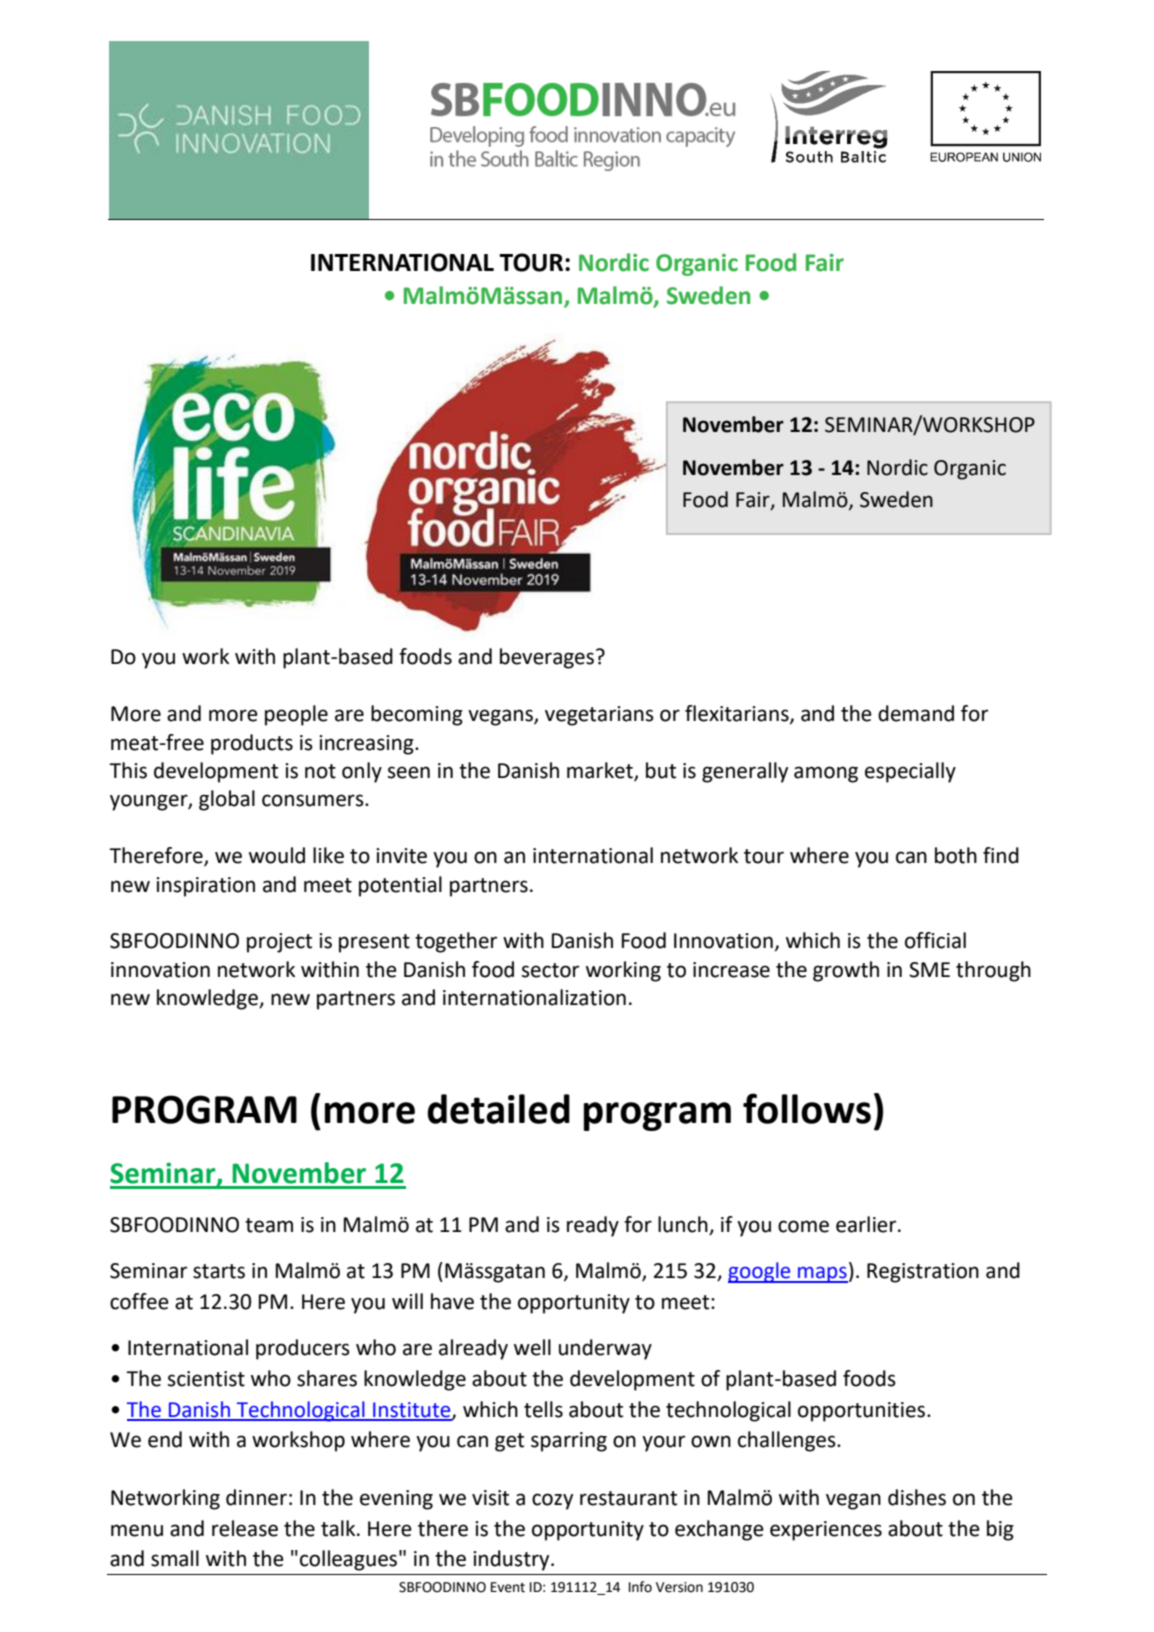 The height and width of the screenshot is (1632, 1154). Describe the element at coordinates (206, 1379) in the screenshot. I see `scientist` at that location.
